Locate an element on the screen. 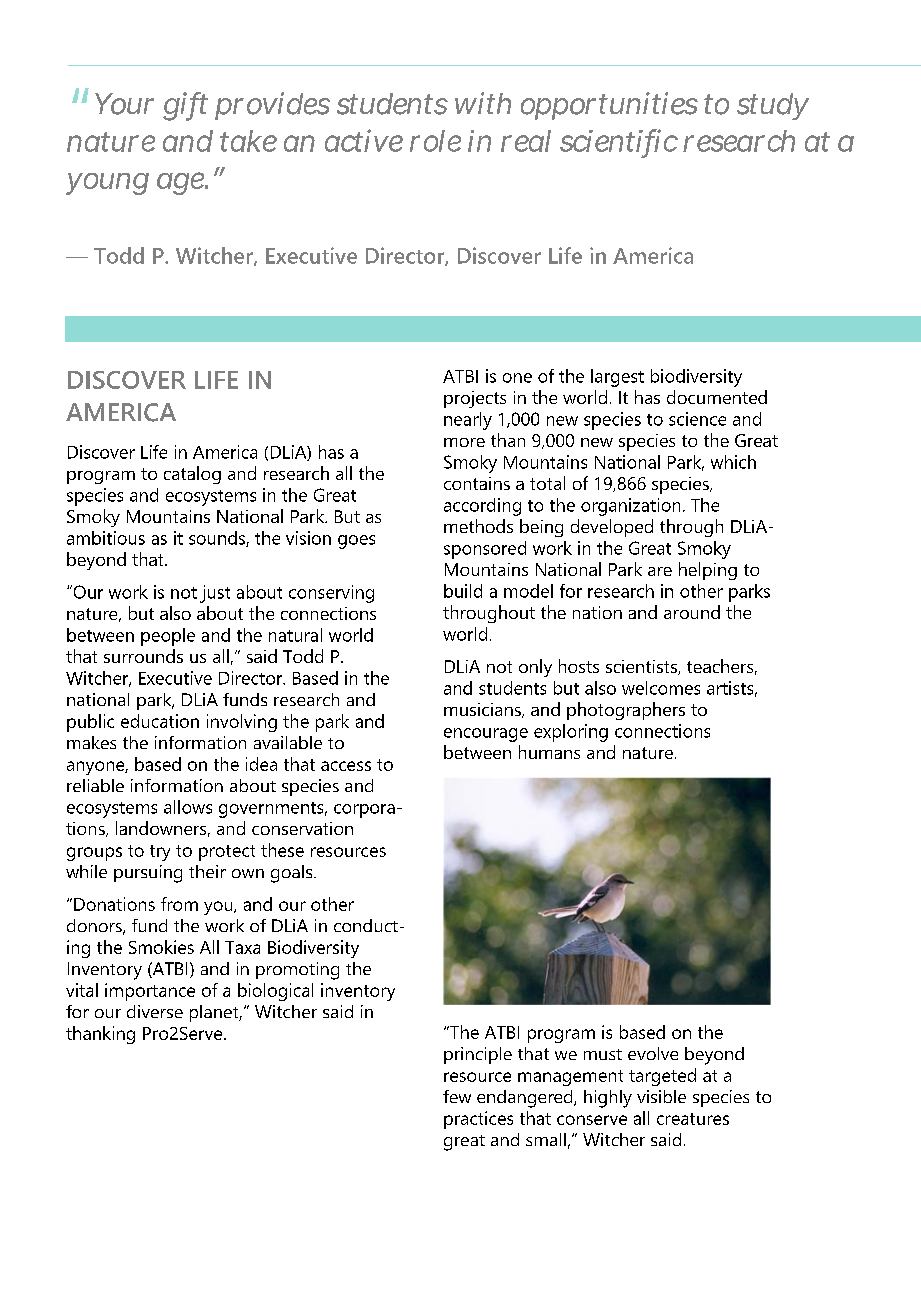 This screenshot has width=921, height=1316. build is located at coordinates (463, 591).
